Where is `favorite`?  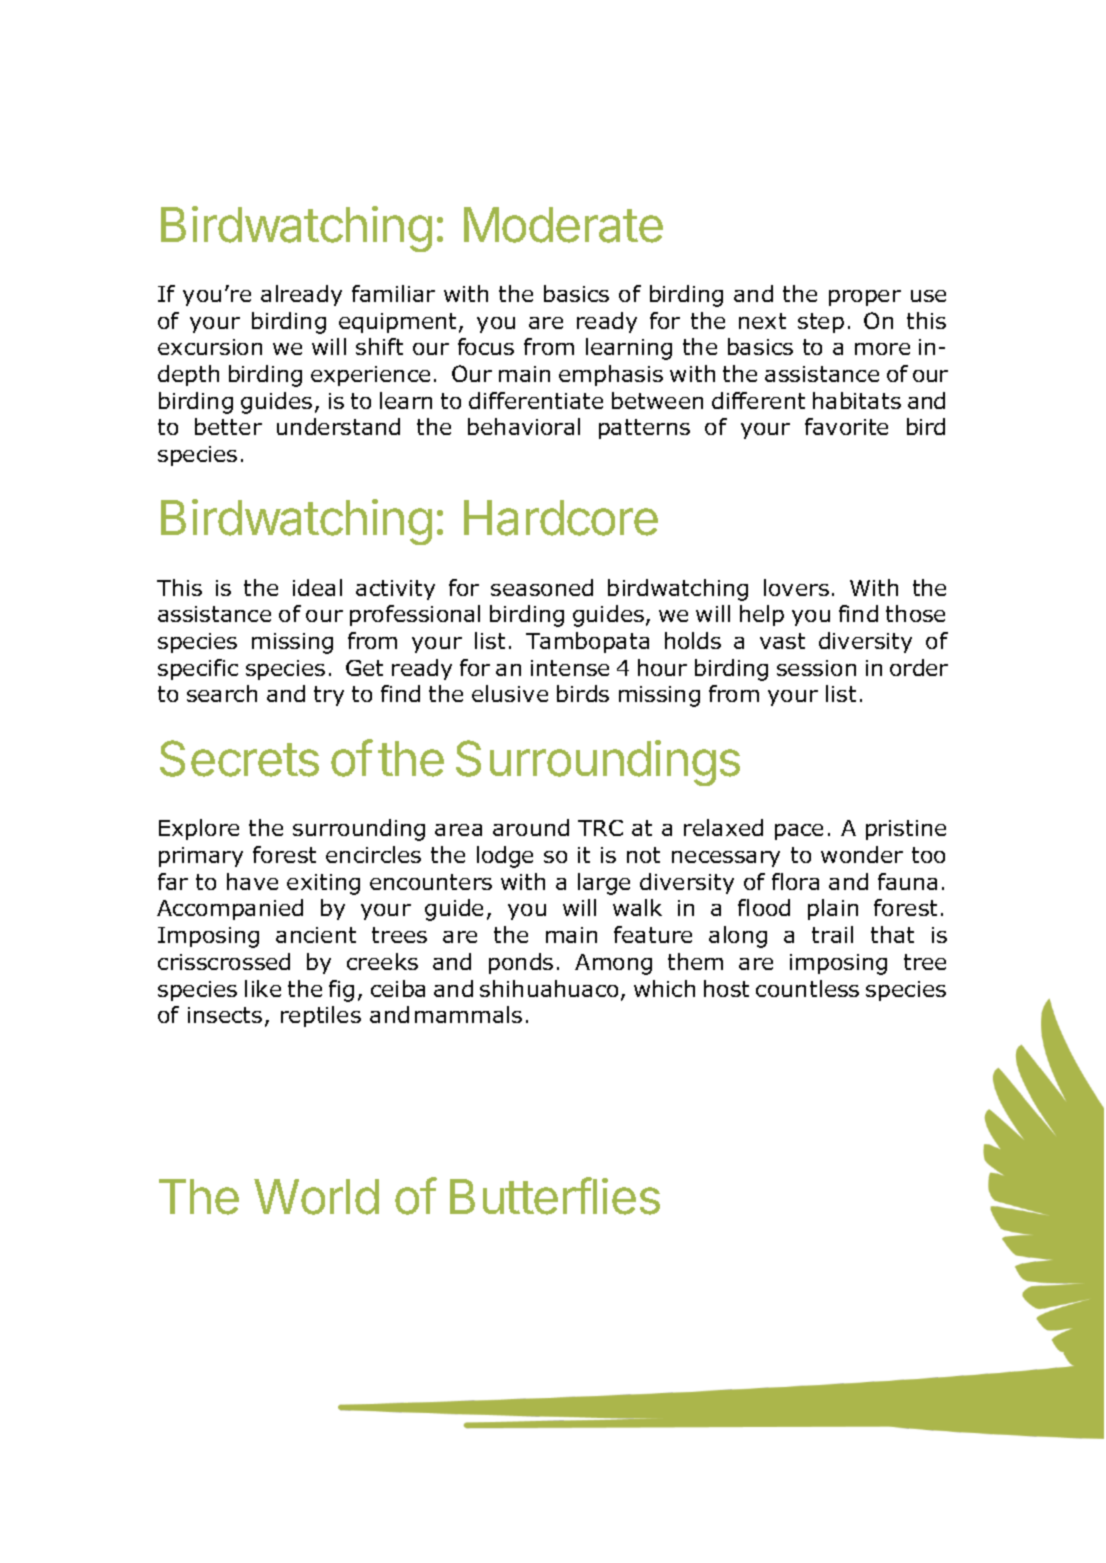 favorite is located at coordinates (846, 426).
